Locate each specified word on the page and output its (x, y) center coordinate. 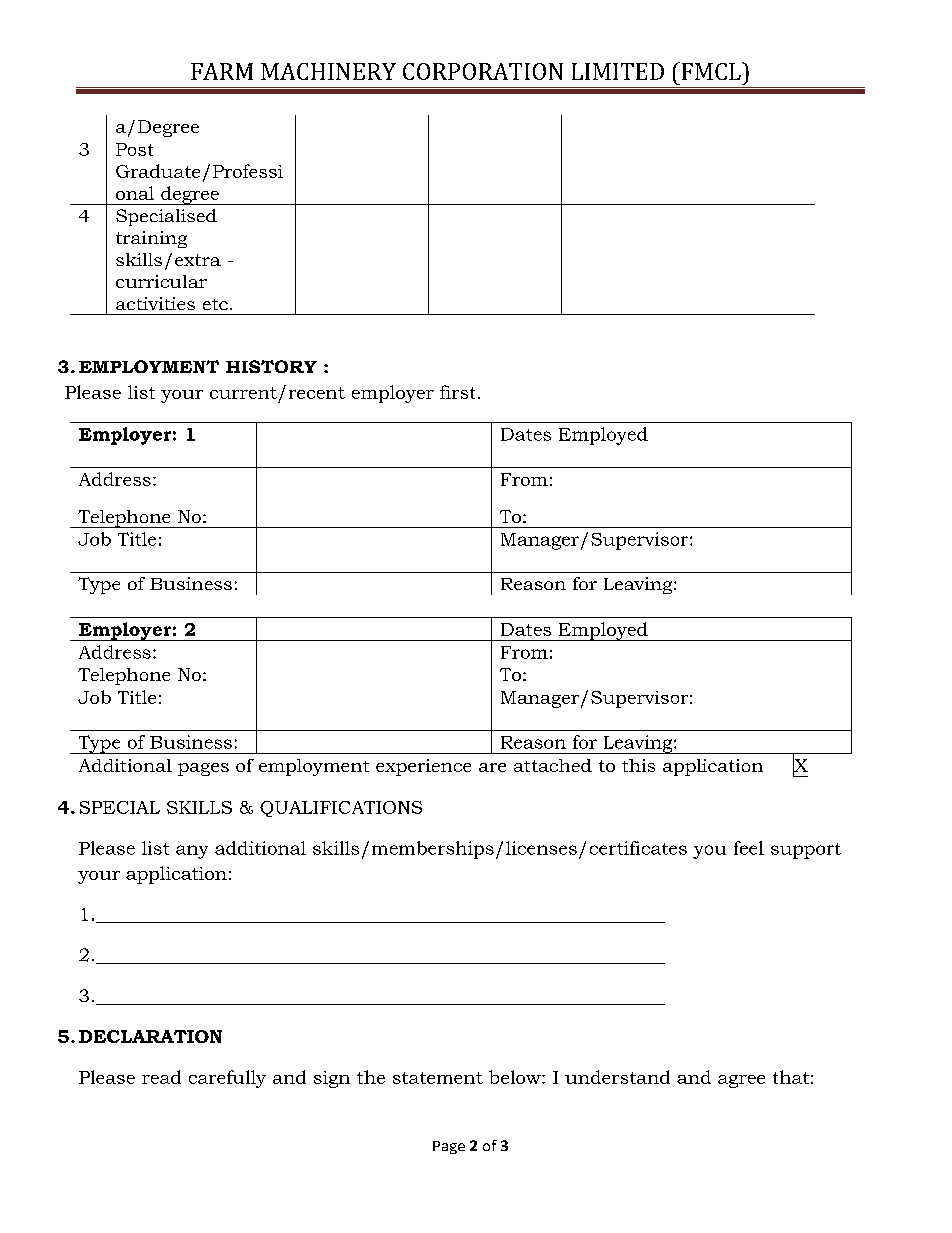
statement (438, 1078)
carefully (227, 1079)
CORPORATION (483, 71)
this (638, 765)
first (457, 392)
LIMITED (618, 71)
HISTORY (271, 366)
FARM (222, 71)
